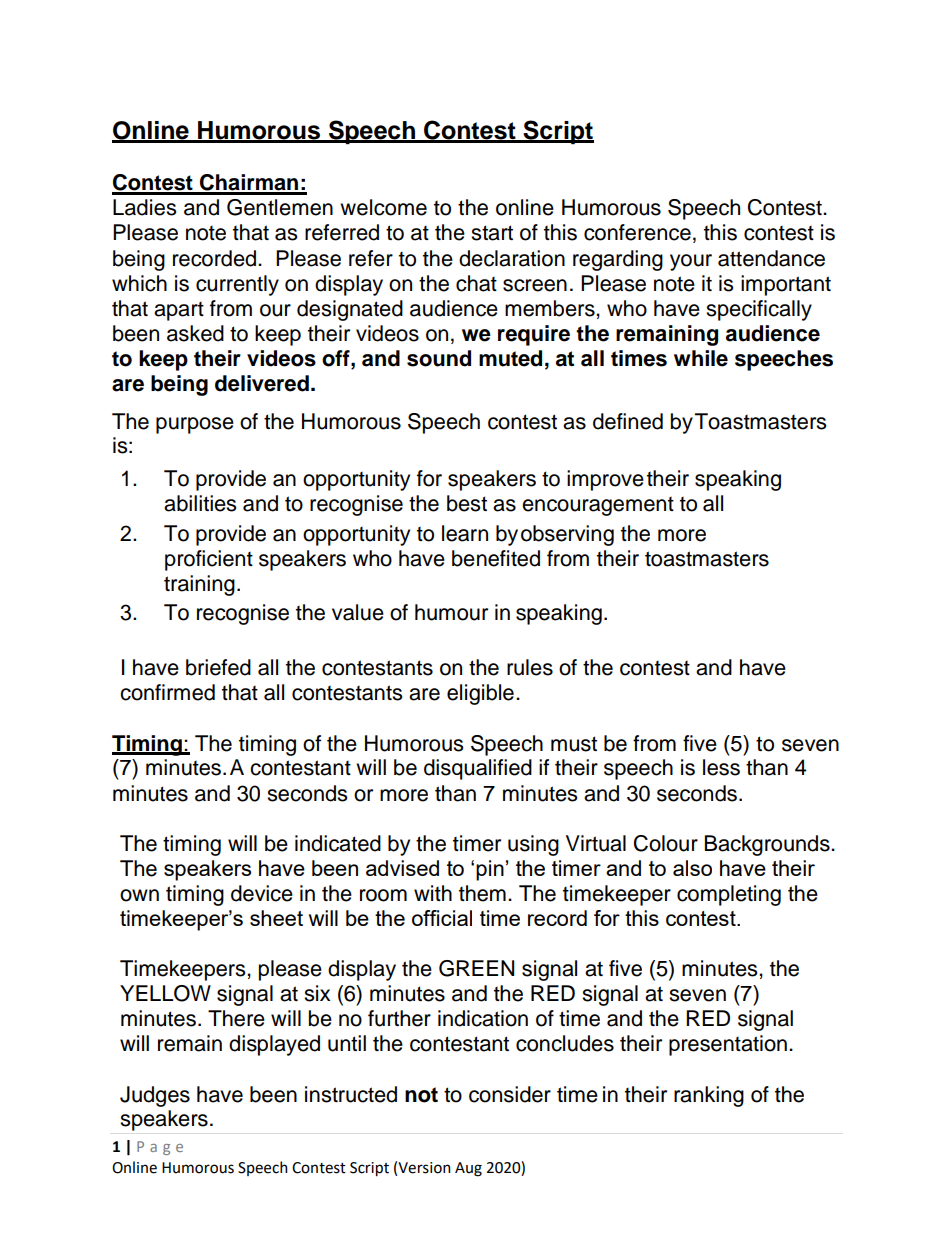  Describe the element at coordinates (237, 285) in the screenshot. I see `currently` at that location.
